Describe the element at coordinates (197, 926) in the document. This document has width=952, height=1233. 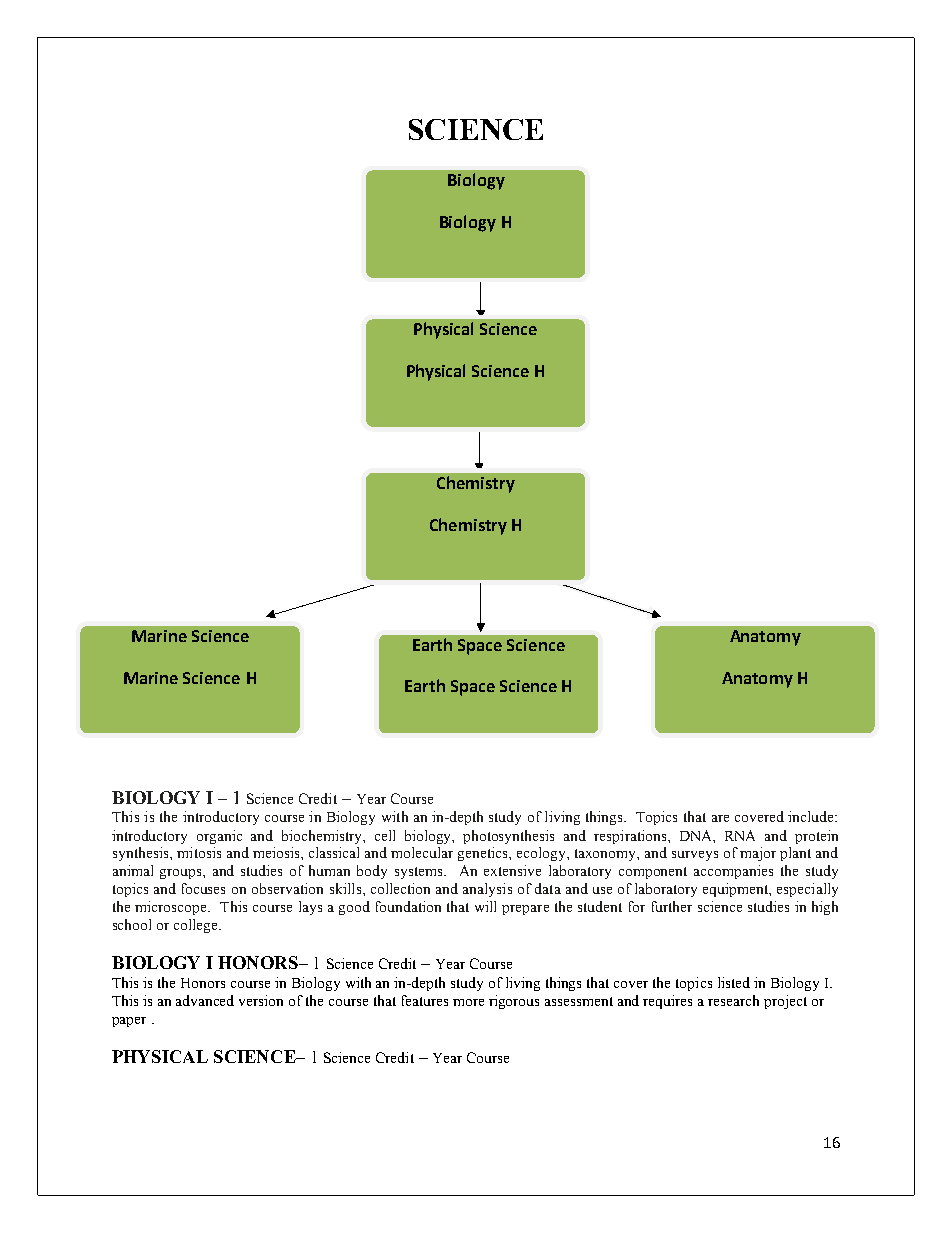
I see `college` at that location.
